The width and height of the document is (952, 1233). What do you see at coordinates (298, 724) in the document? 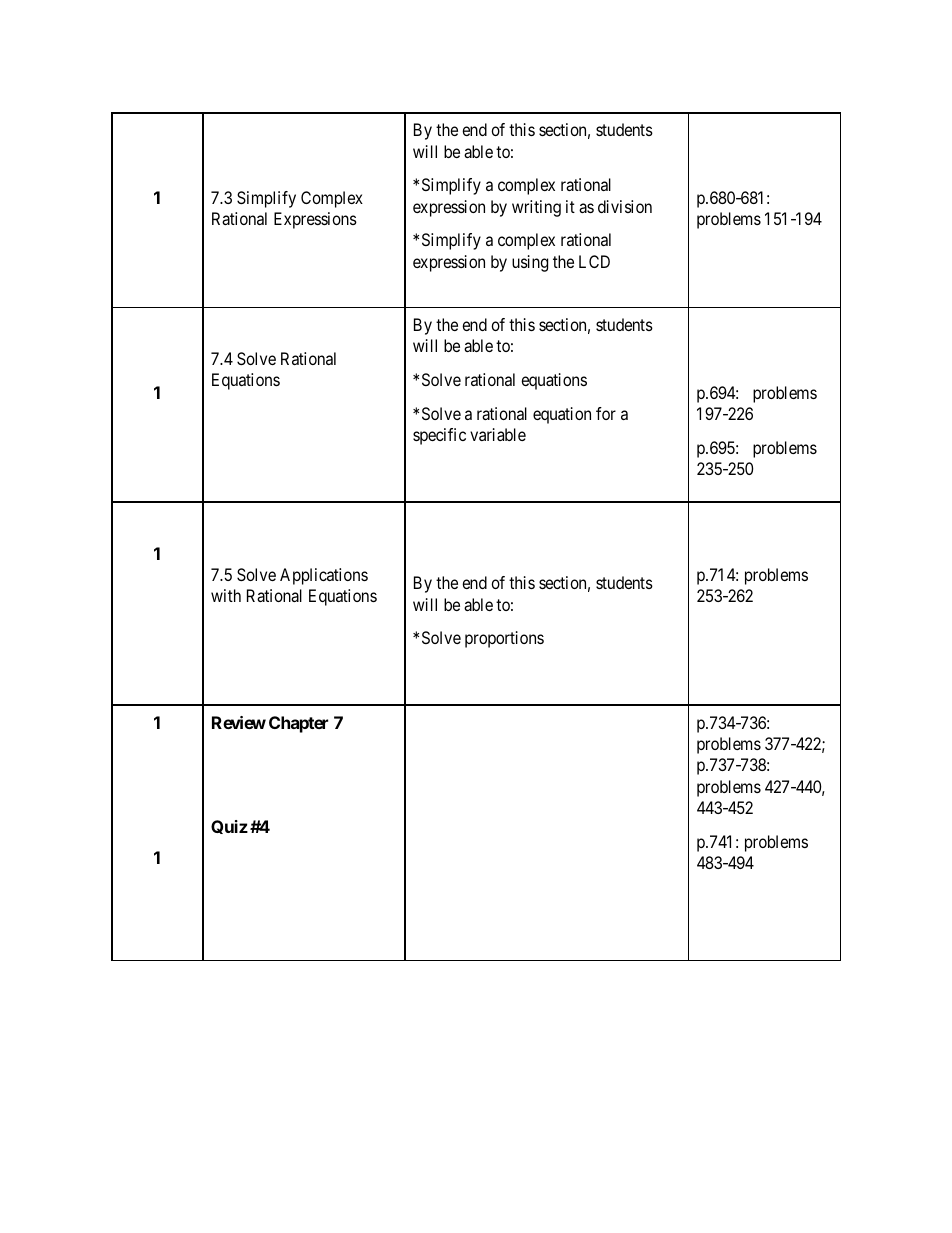
I see `Chapter` at bounding box center [298, 724].
